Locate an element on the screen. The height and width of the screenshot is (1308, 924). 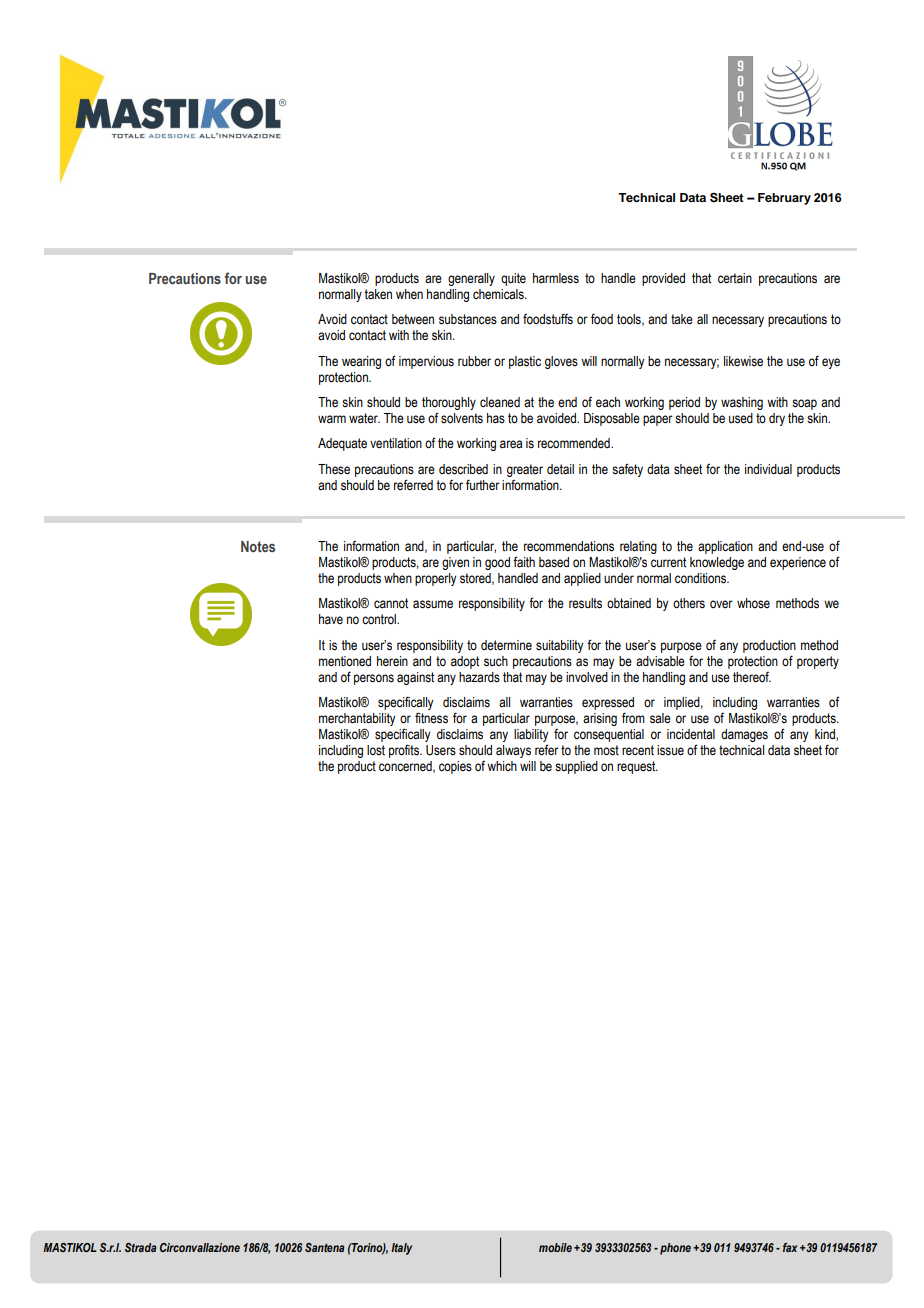
wearing is located at coordinates (361, 362).
